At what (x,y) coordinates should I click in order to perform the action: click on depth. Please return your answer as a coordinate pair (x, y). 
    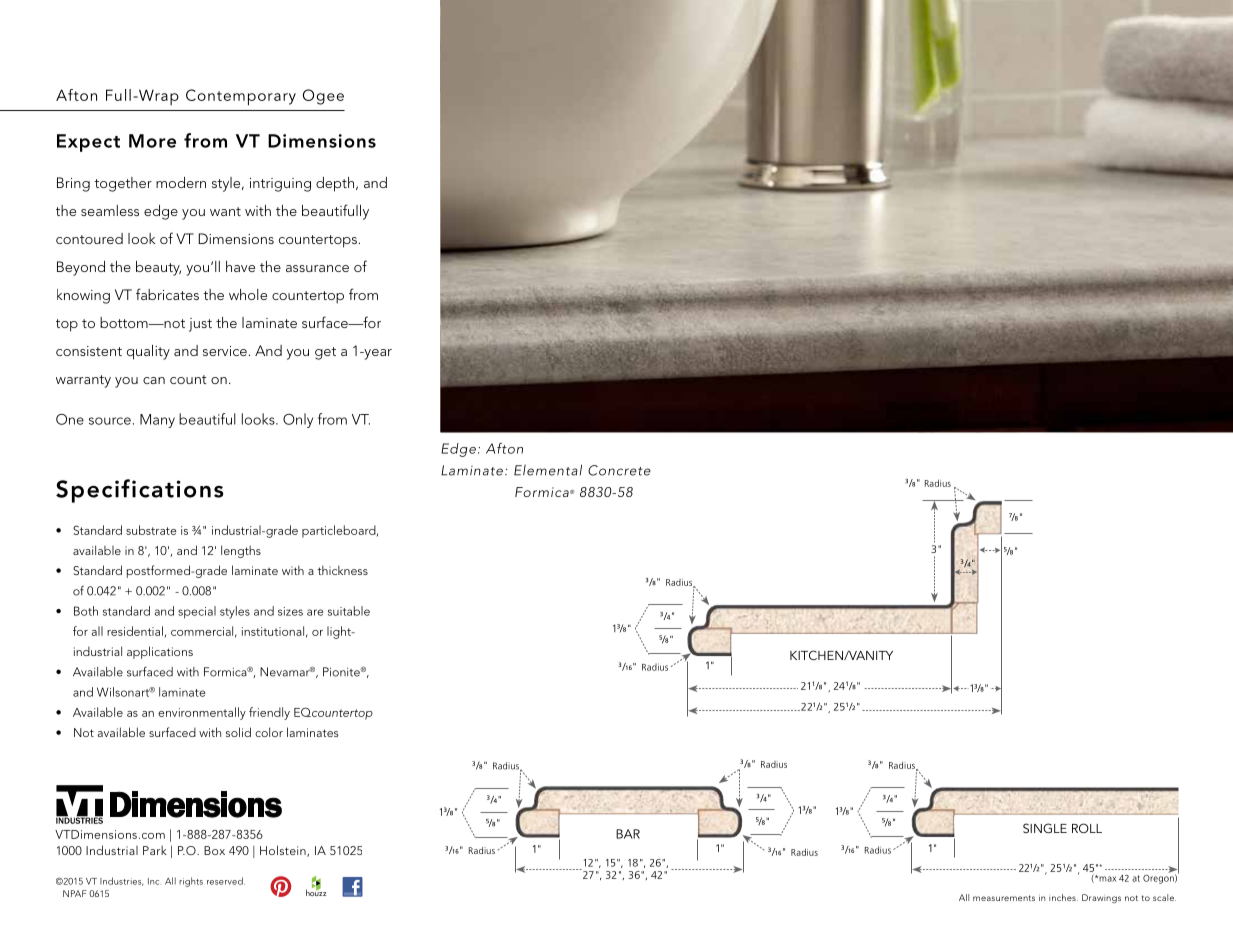
    Looking at the image, I should click on (336, 184).
